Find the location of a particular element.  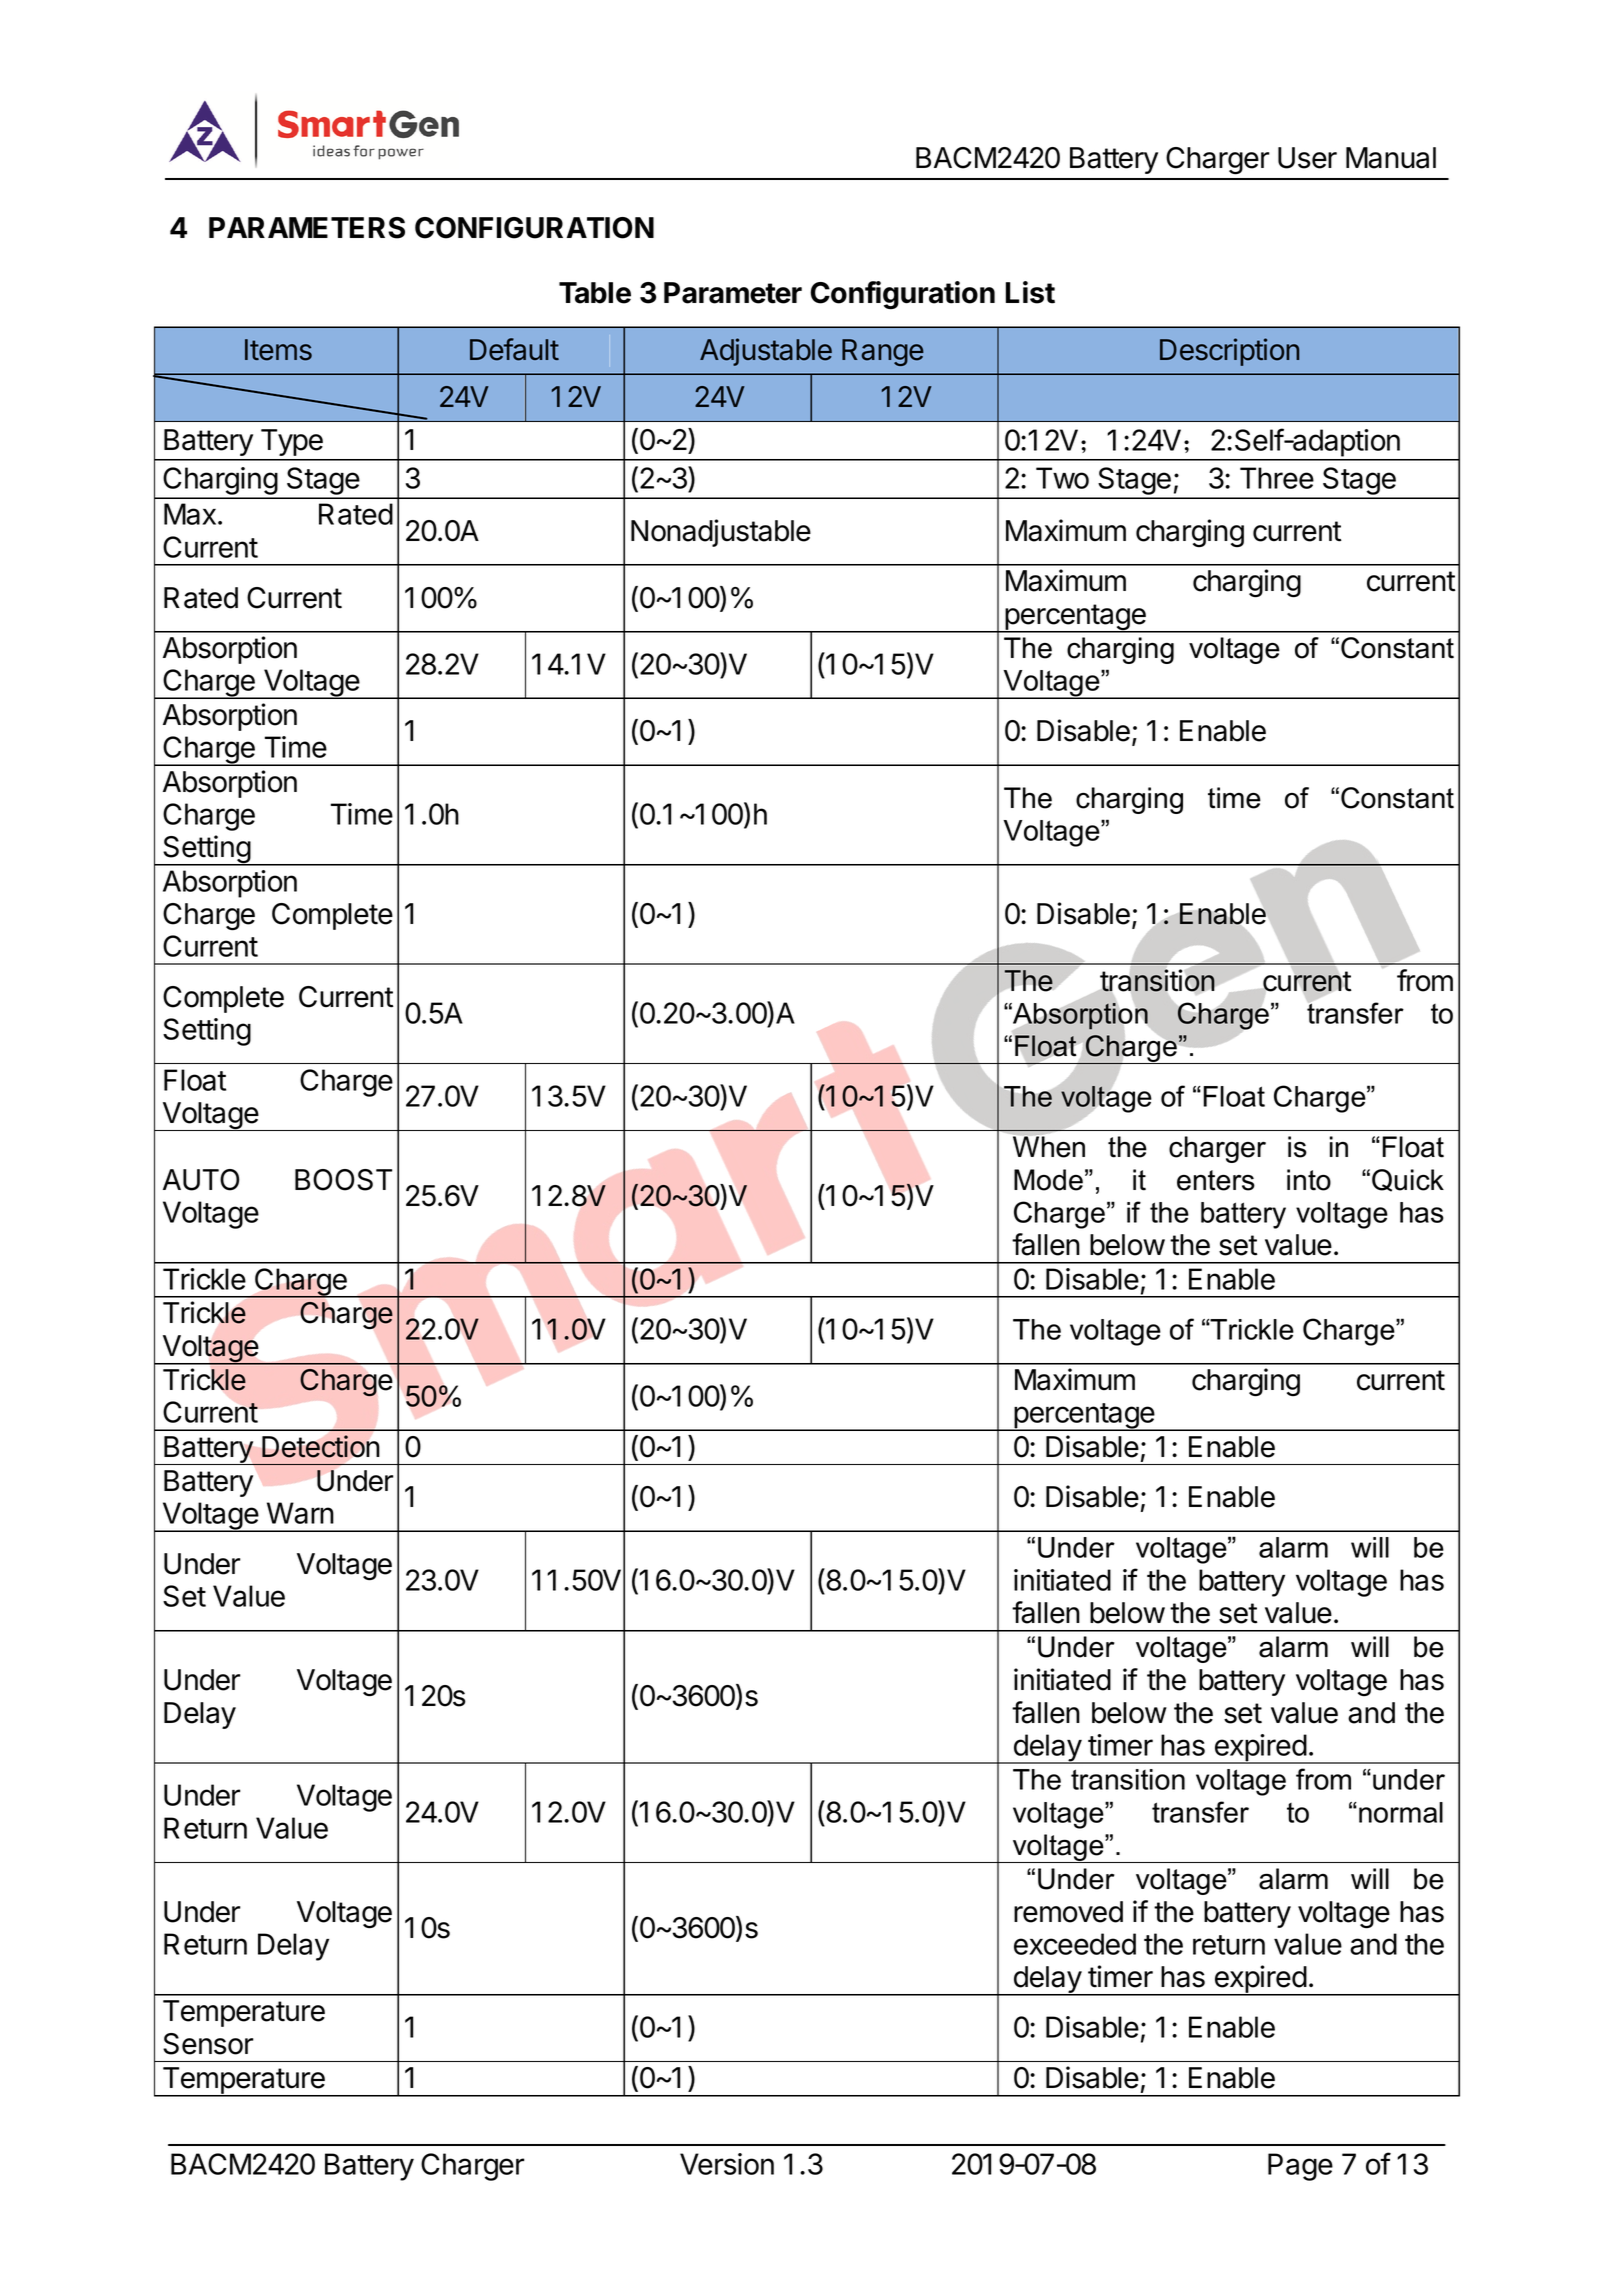

Page is located at coordinates (1300, 2167).
